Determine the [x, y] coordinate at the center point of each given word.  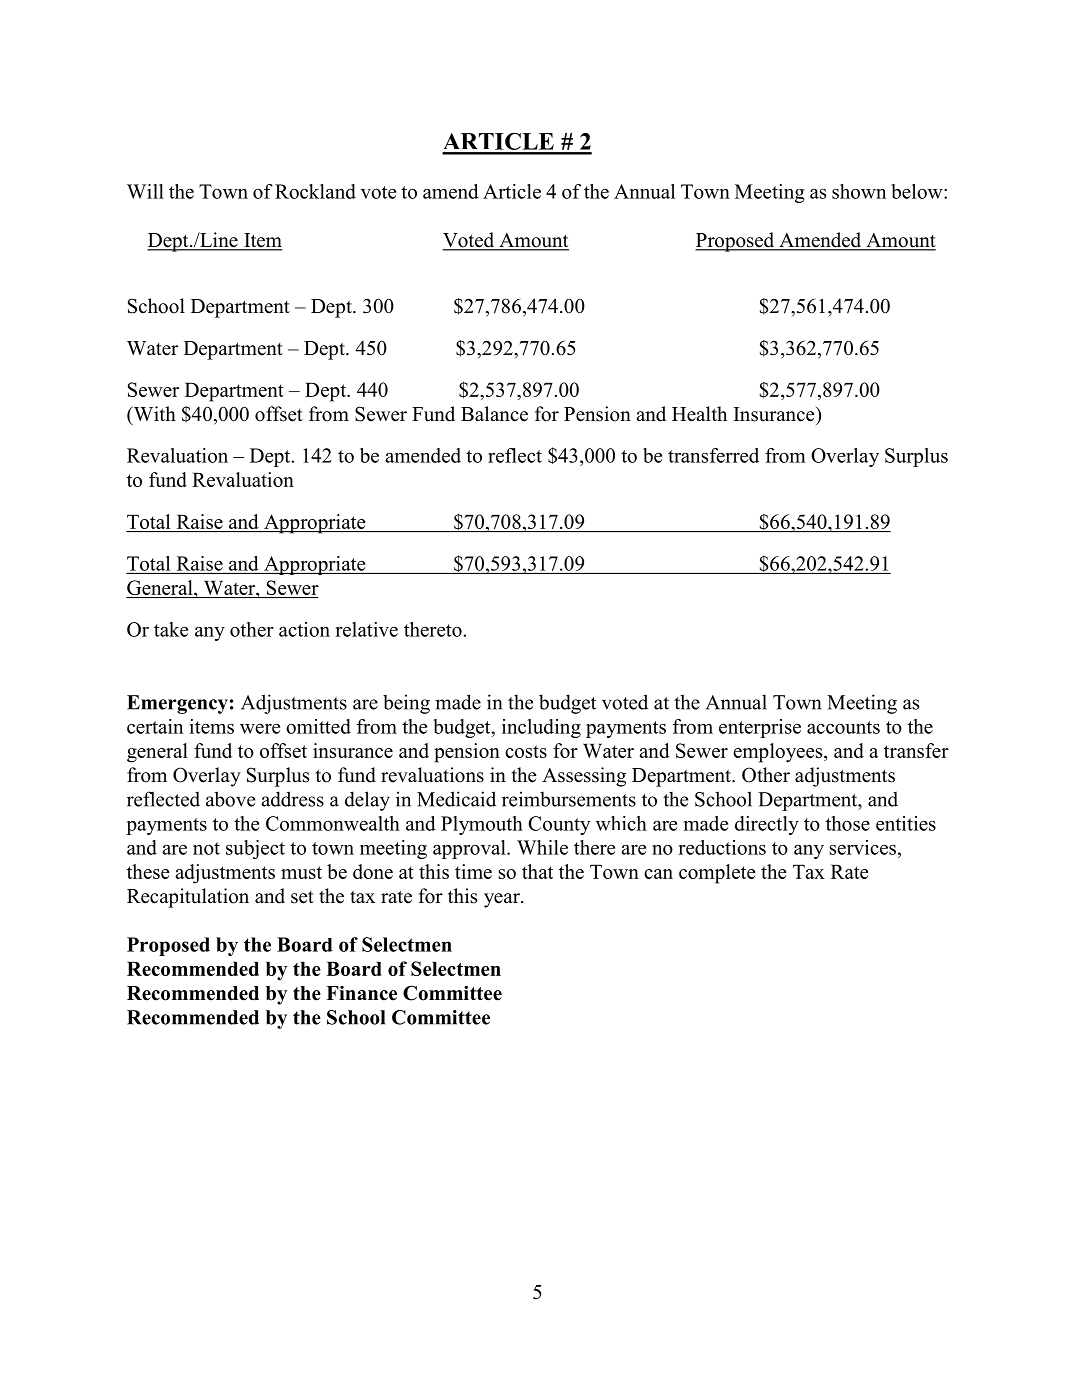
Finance [361, 993]
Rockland [315, 191]
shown [859, 191]
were [260, 728]
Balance [494, 414]
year [503, 900]
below [918, 191]
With [153, 415]
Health [699, 414]
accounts [843, 727]
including [541, 728]
